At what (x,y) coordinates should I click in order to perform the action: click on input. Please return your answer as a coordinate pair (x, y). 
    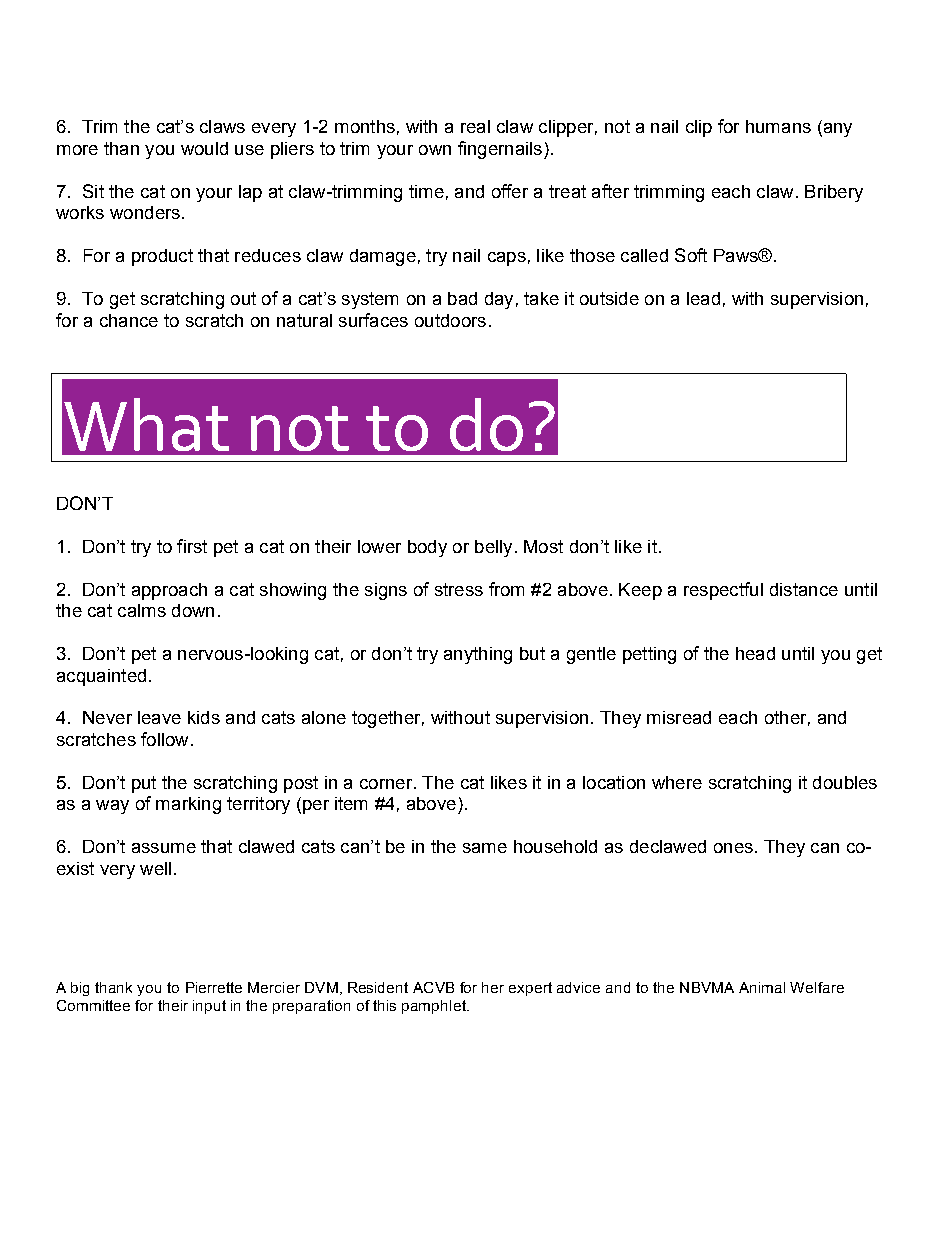
    Looking at the image, I should click on (209, 1007).
